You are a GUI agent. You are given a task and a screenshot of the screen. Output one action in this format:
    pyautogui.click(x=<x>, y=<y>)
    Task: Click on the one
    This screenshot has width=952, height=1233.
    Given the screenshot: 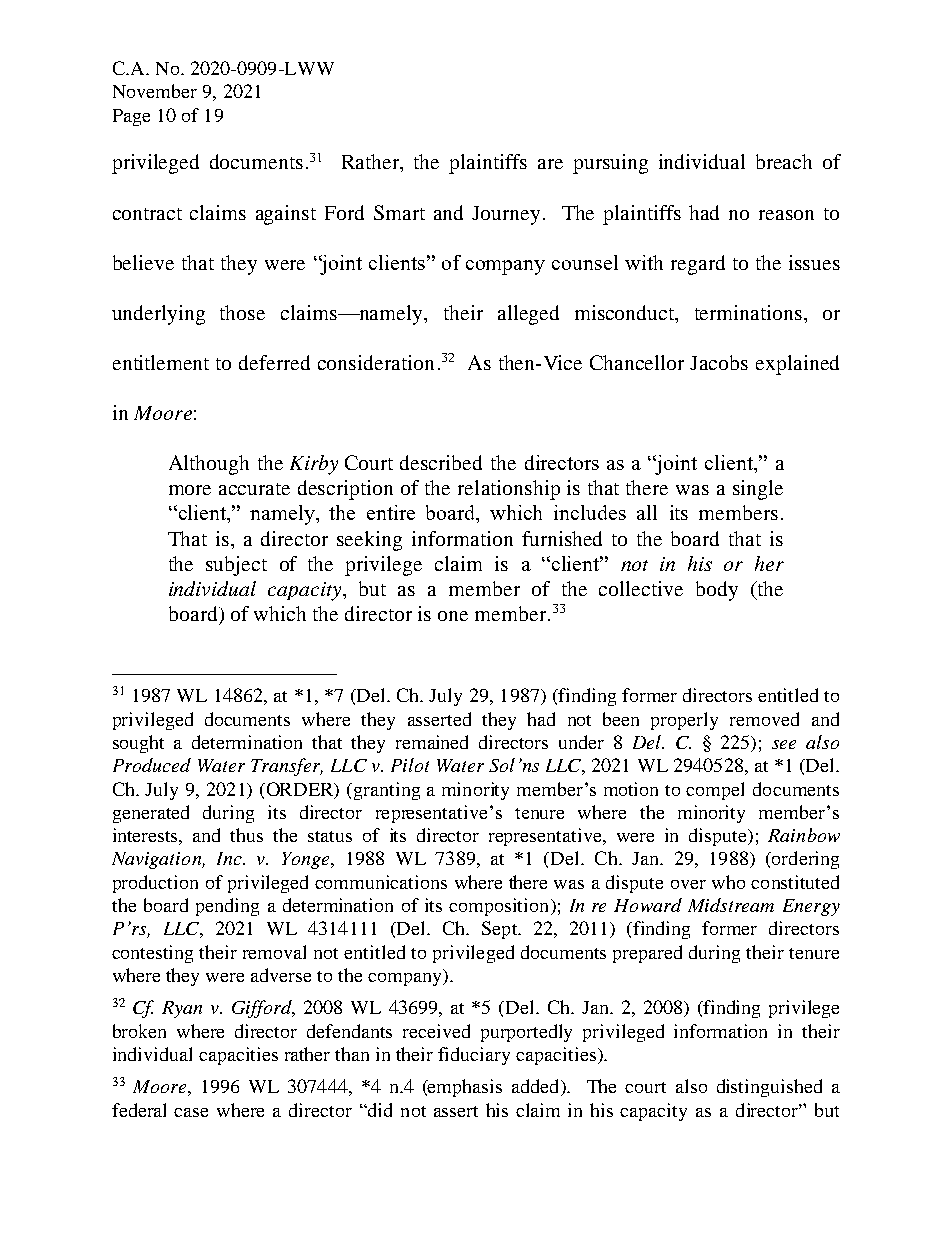 What is the action you would take?
    pyautogui.click(x=453, y=616)
